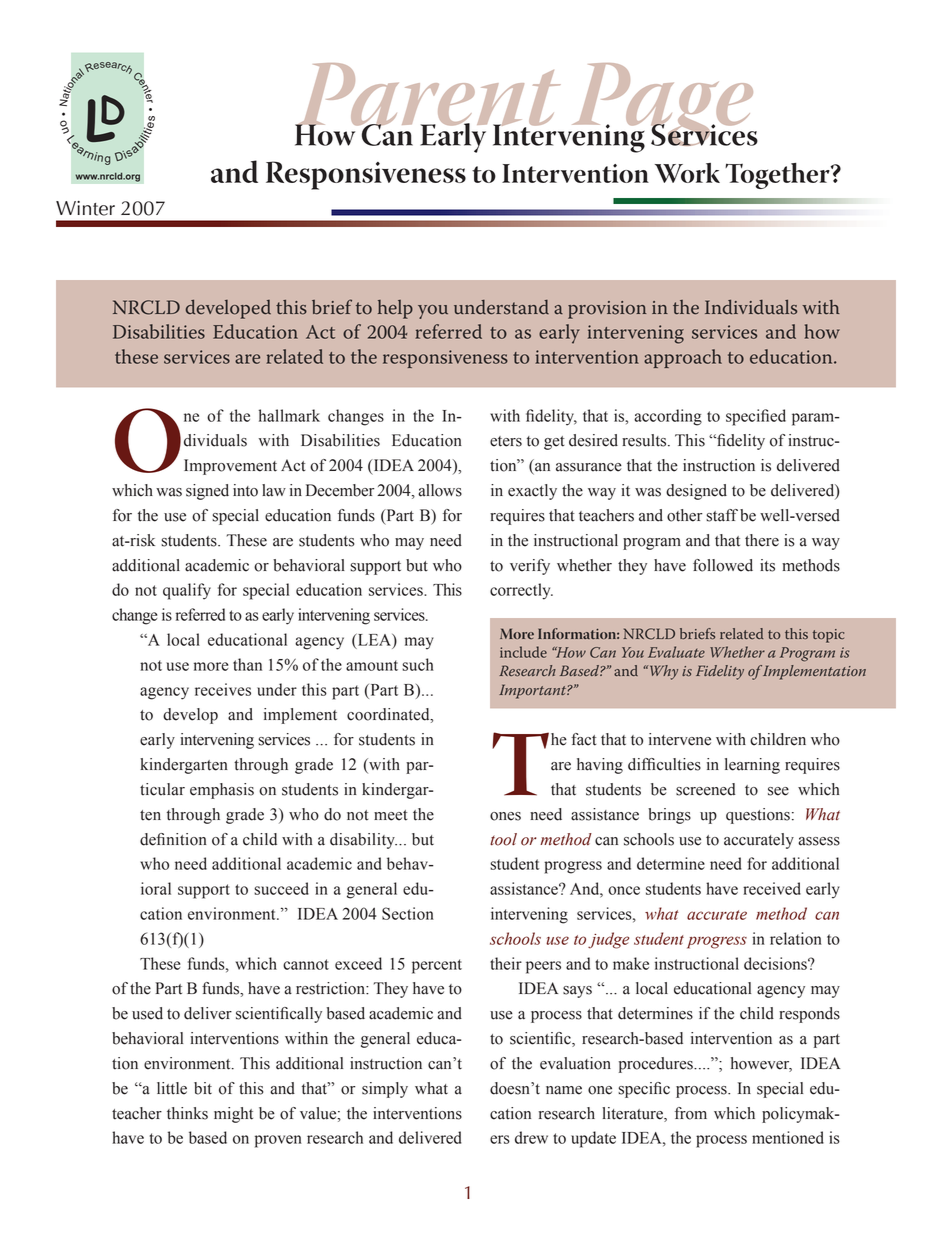  I want to click on simply, so click(385, 1090).
